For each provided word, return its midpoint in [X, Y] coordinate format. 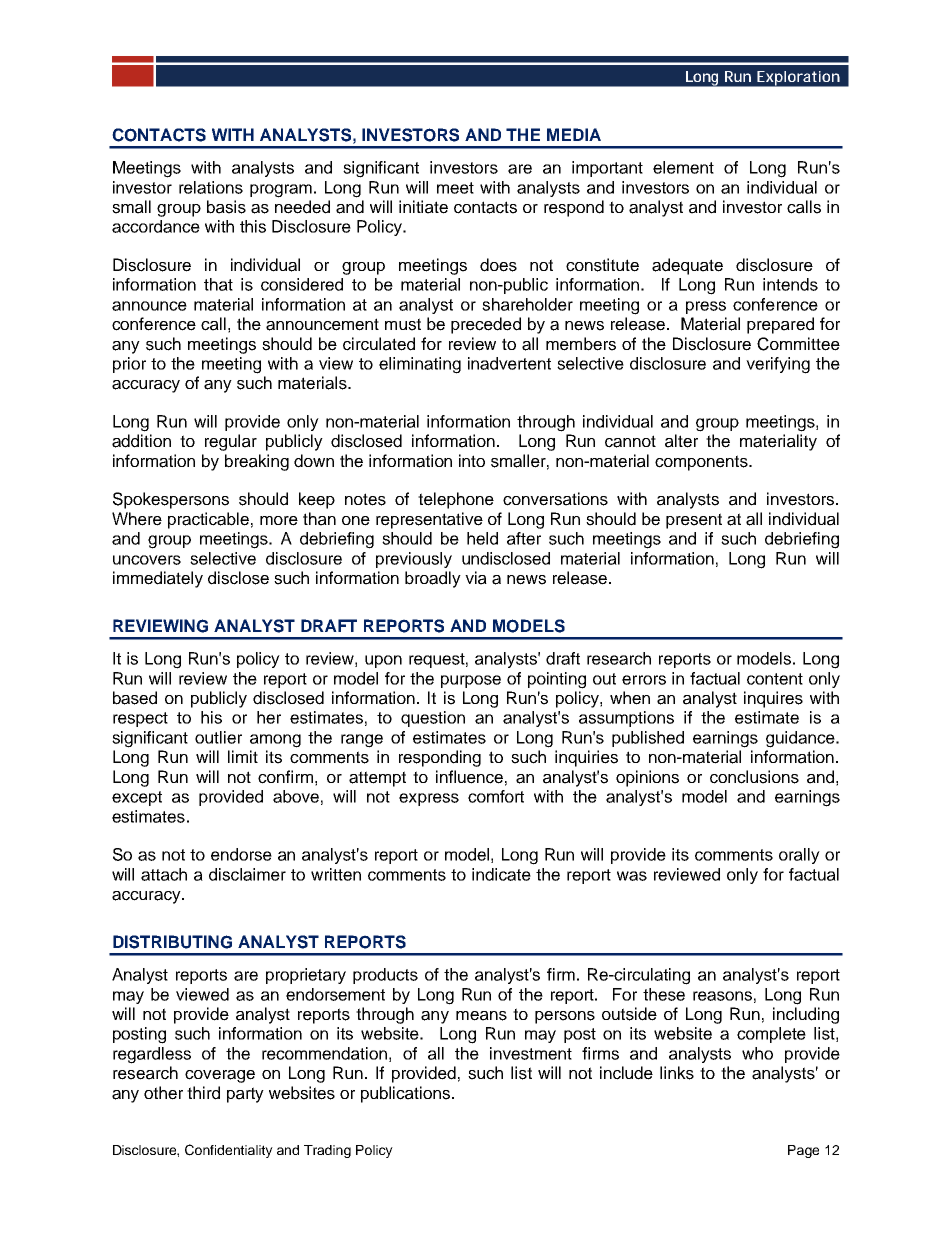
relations [211, 187]
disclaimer [247, 874]
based [135, 698]
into [472, 460]
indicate [501, 874]
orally [799, 856]
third [203, 1093]
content [775, 679]
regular [231, 442]
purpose [471, 681]
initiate [423, 207]
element [683, 167]
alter [681, 441]
